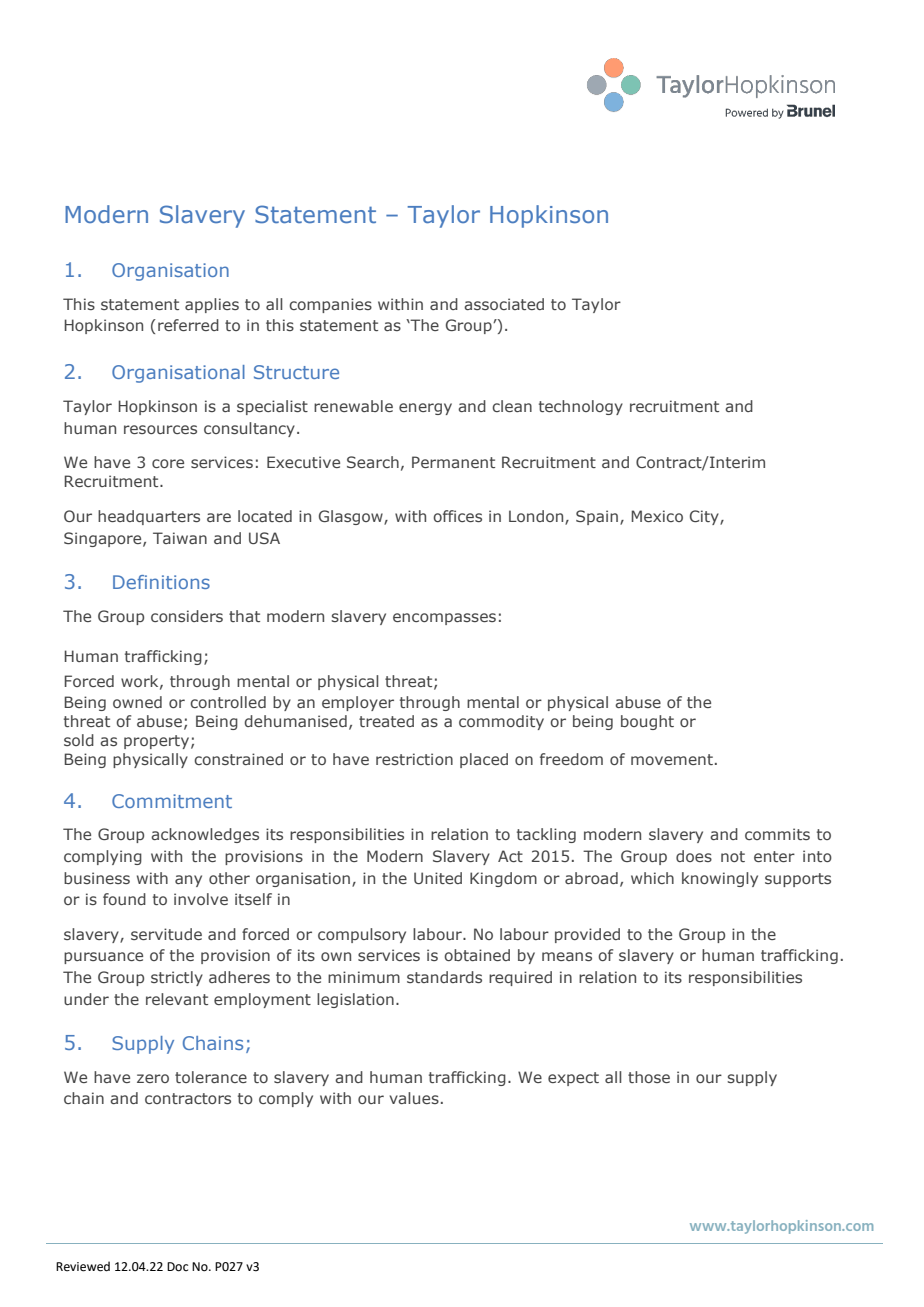  I want to click on movement, so click(672, 759).
